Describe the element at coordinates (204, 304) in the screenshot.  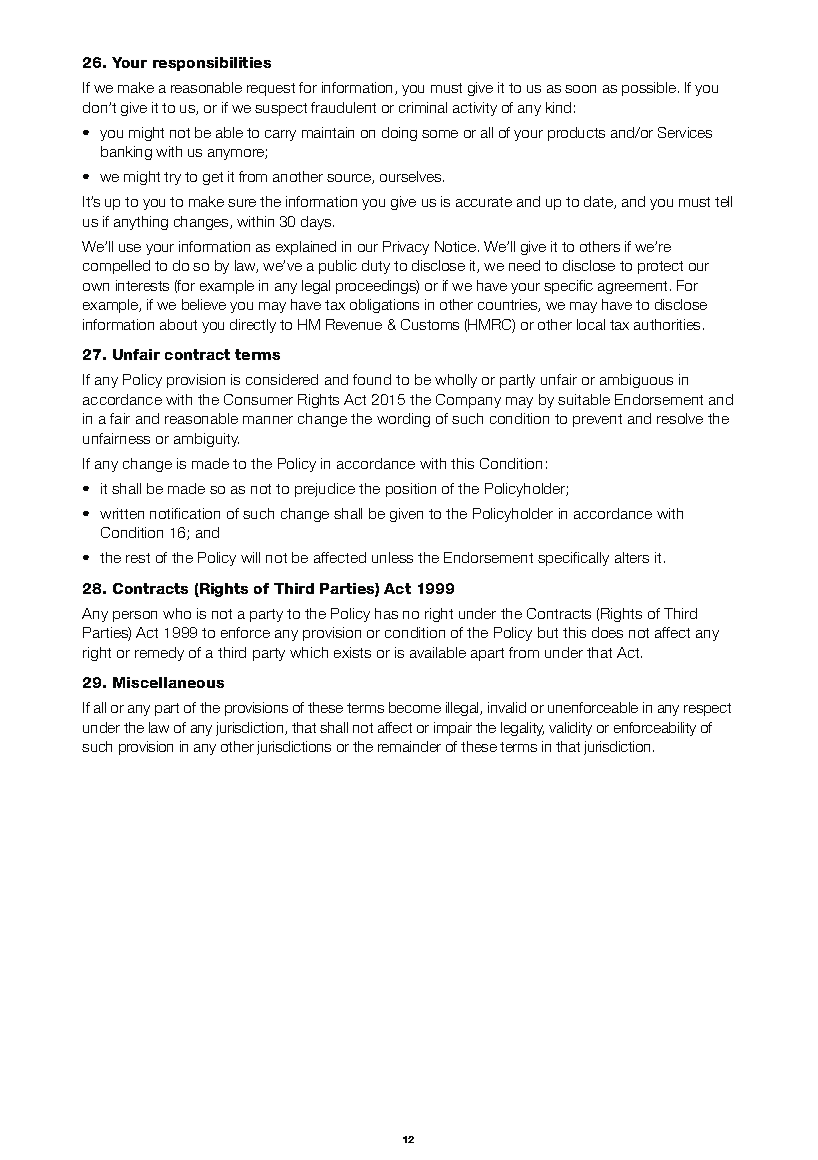
I see `believe` at that location.
